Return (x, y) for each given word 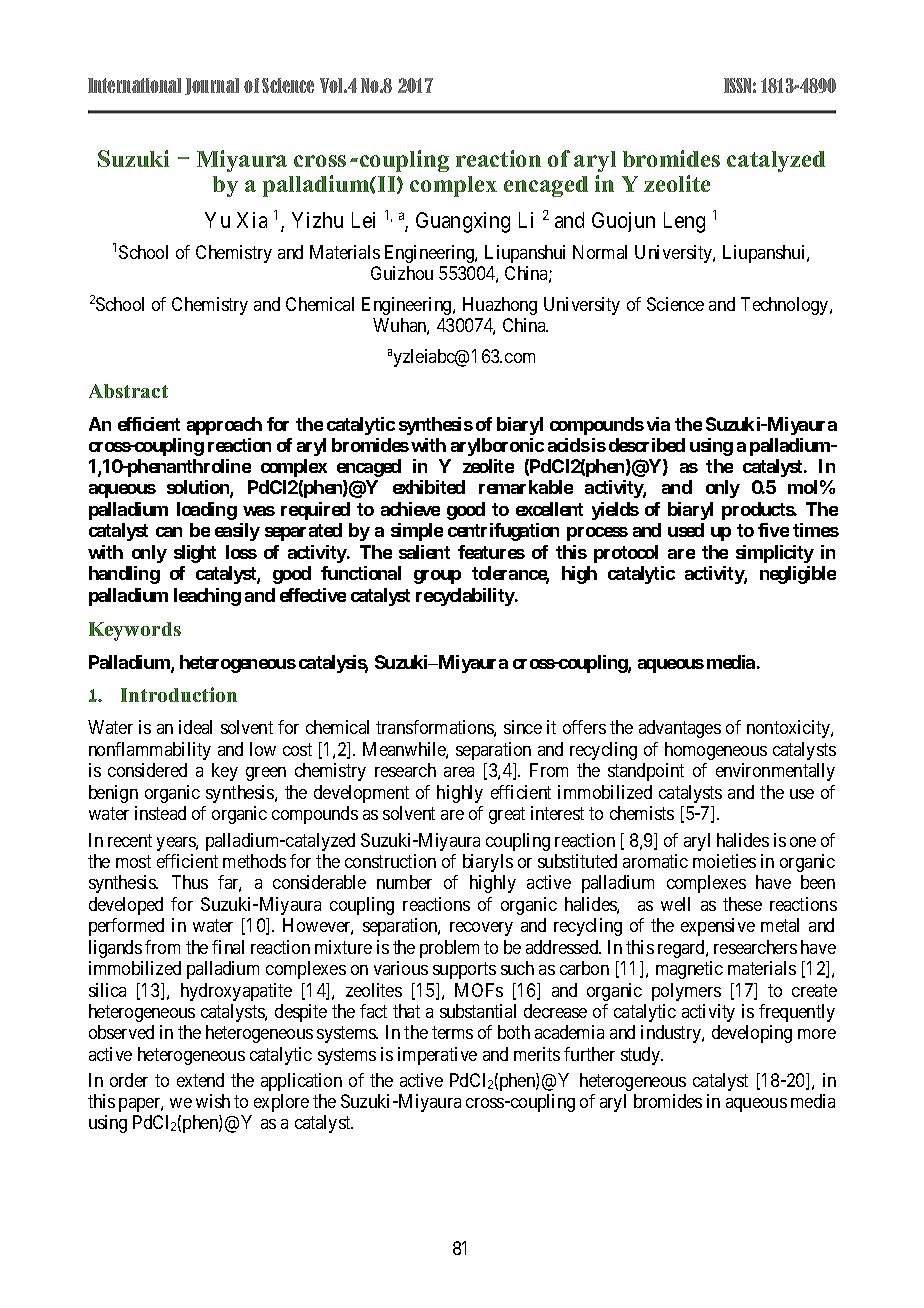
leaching (207, 597)
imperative (437, 1056)
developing (752, 1034)
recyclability (466, 597)
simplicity (775, 554)
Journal (212, 86)
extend (200, 1080)
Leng (684, 222)
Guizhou (402, 273)
